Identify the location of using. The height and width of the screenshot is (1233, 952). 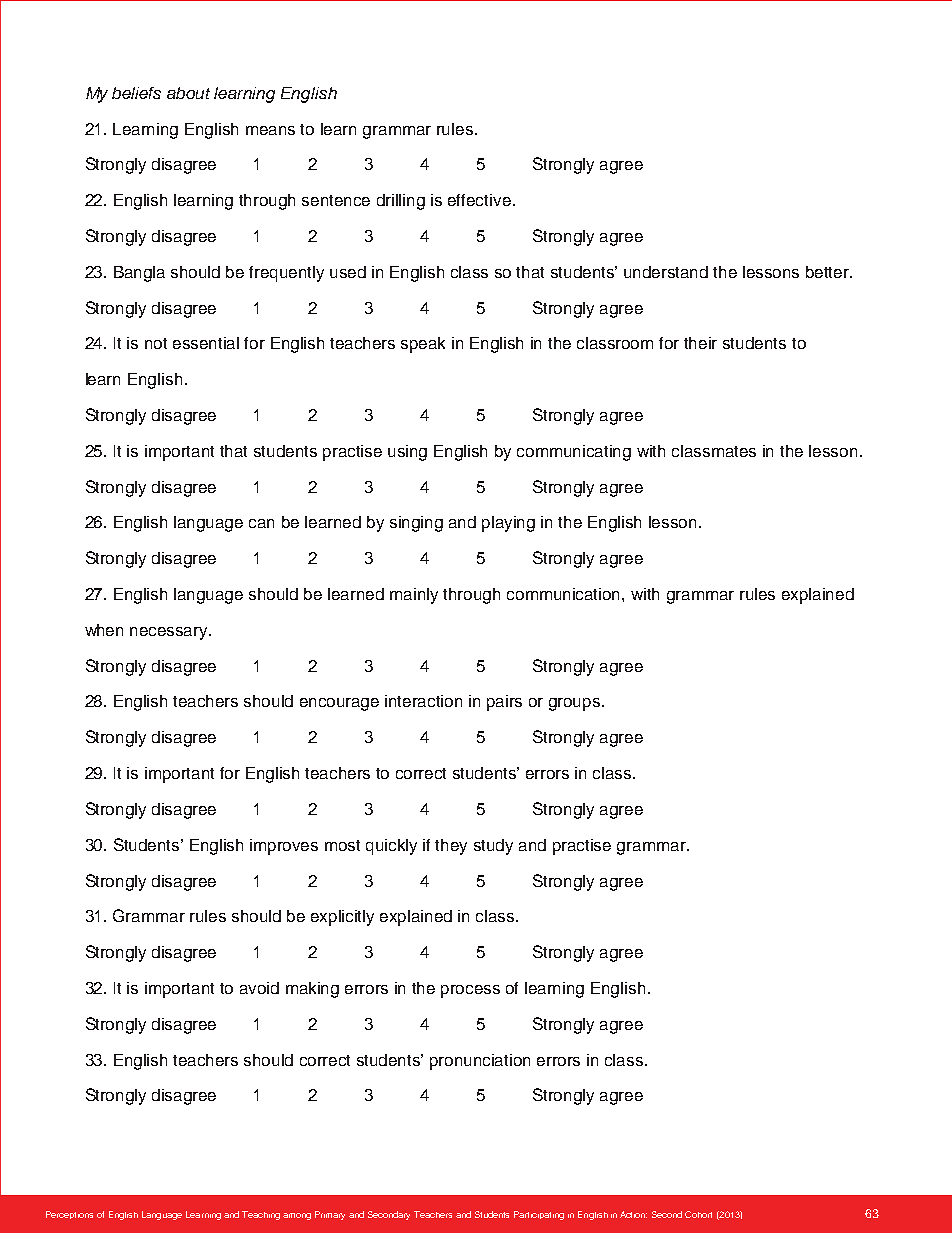
(407, 453).
